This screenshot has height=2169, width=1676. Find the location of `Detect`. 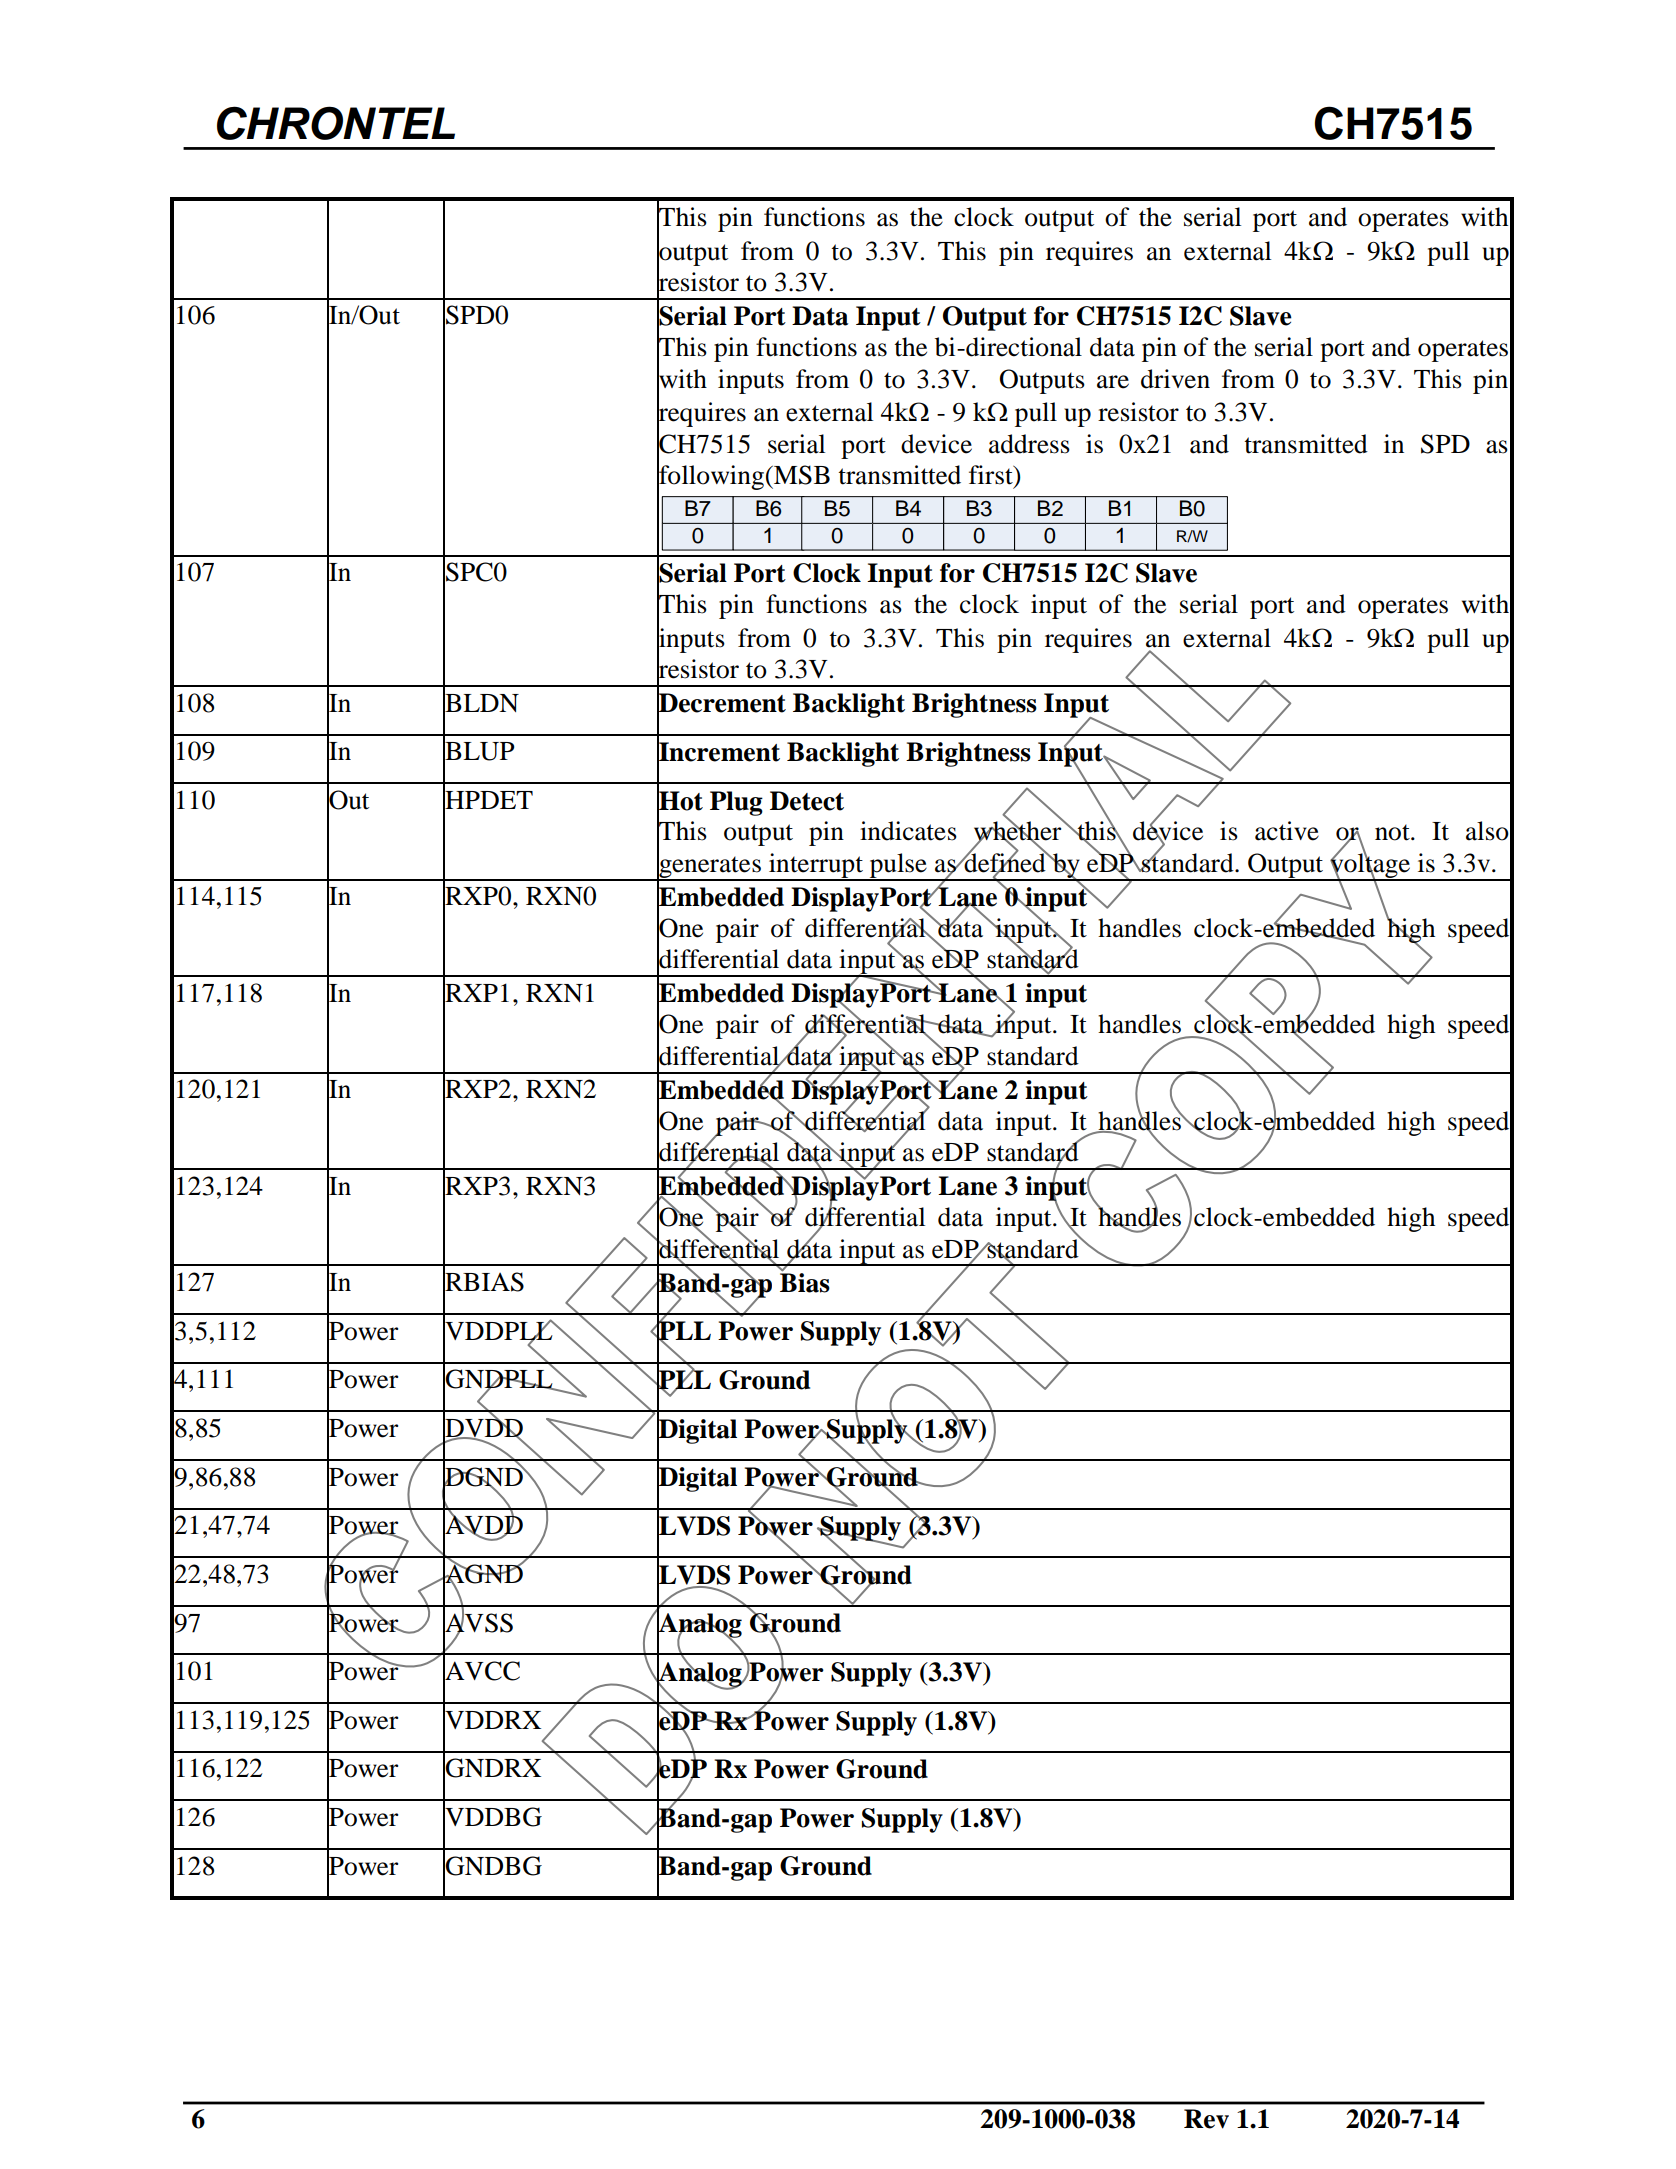

Detect is located at coordinates (807, 801).
